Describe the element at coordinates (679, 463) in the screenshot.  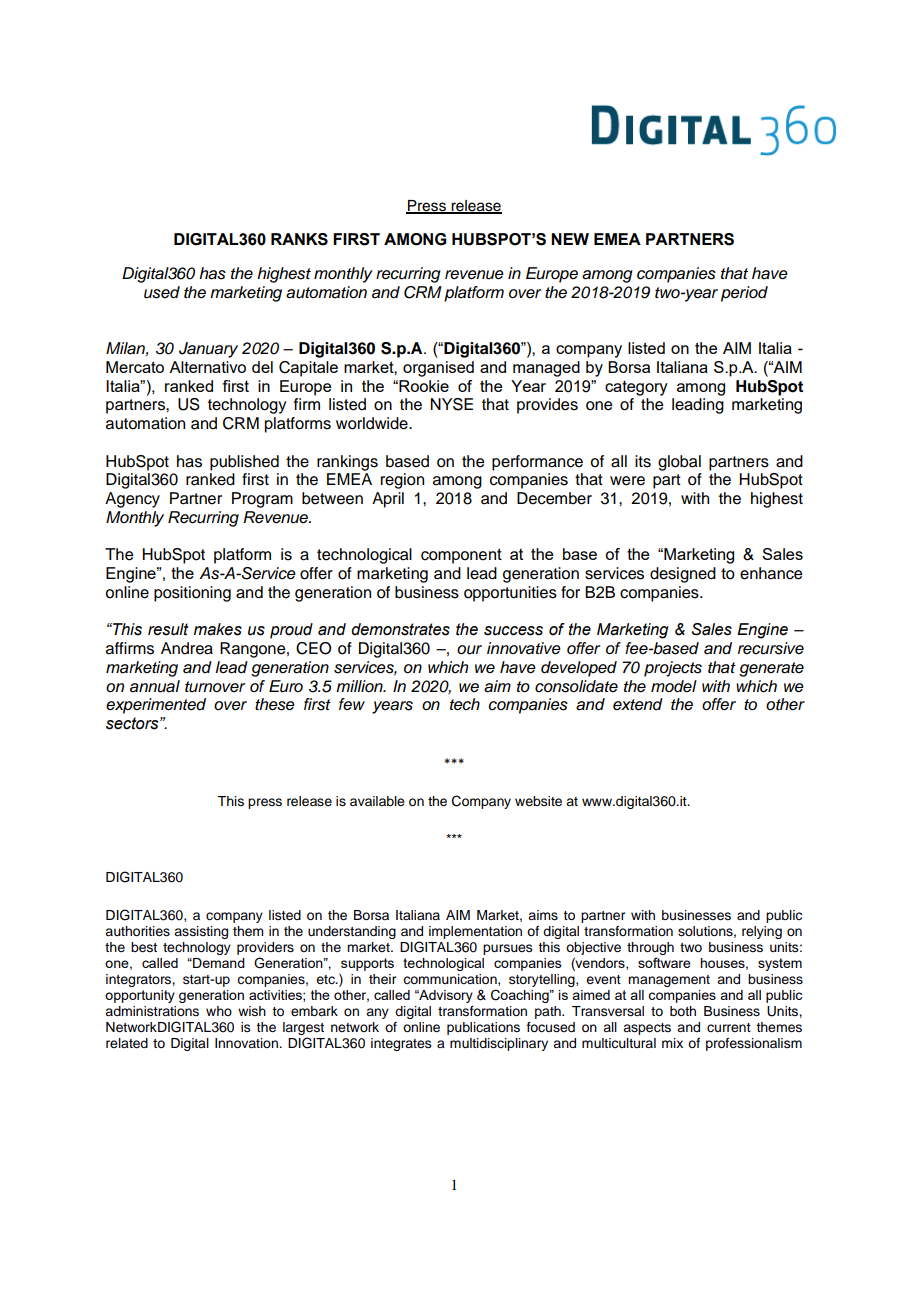
I see `global` at that location.
